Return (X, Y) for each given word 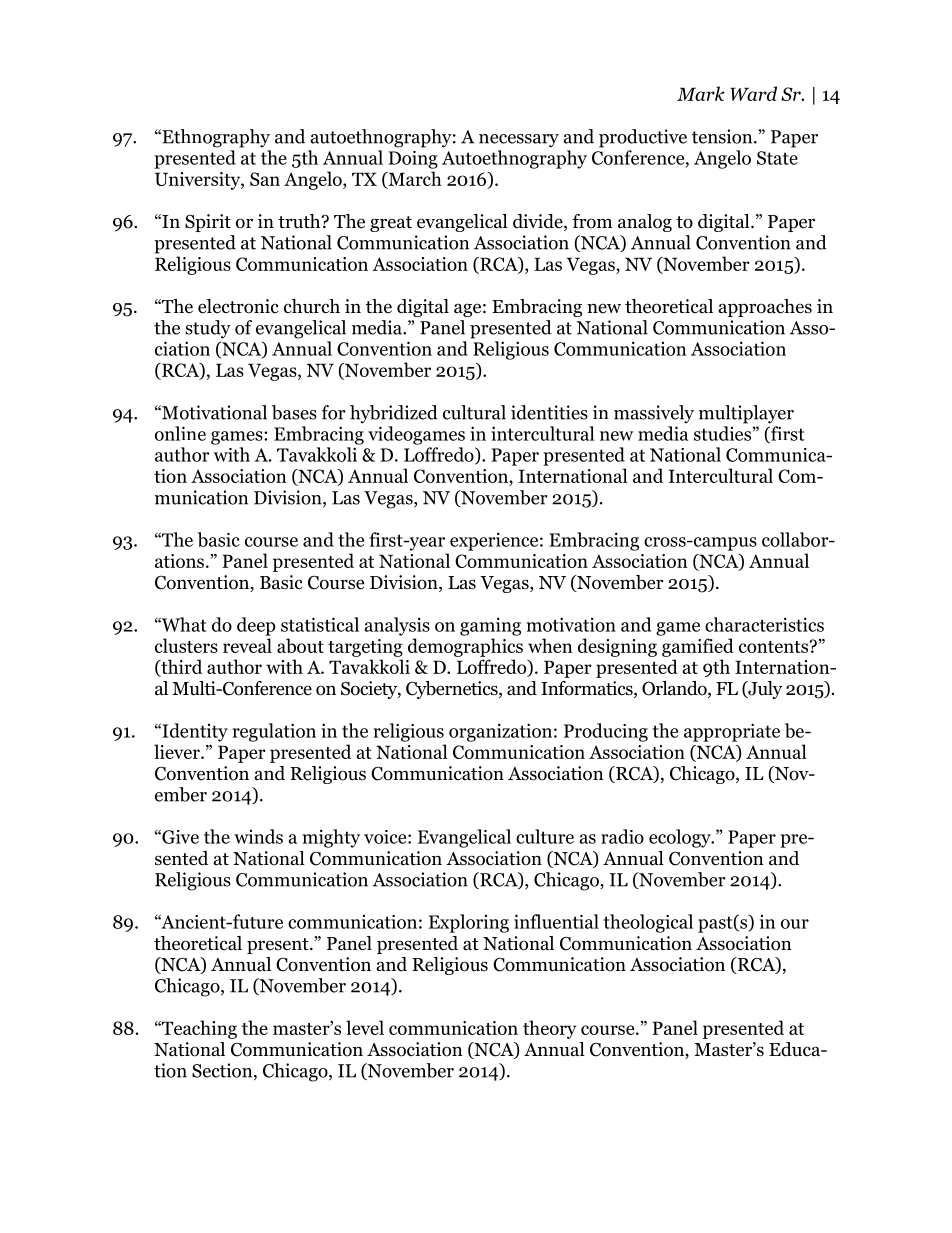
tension (723, 136)
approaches (765, 308)
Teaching (198, 1029)
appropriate (732, 732)
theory (550, 1029)
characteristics (764, 624)
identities (549, 412)
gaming (490, 626)
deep (256, 626)
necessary (519, 141)
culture (545, 836)
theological (648, 923)
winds (258, 836)
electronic (238, 306)
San (265, 179)
